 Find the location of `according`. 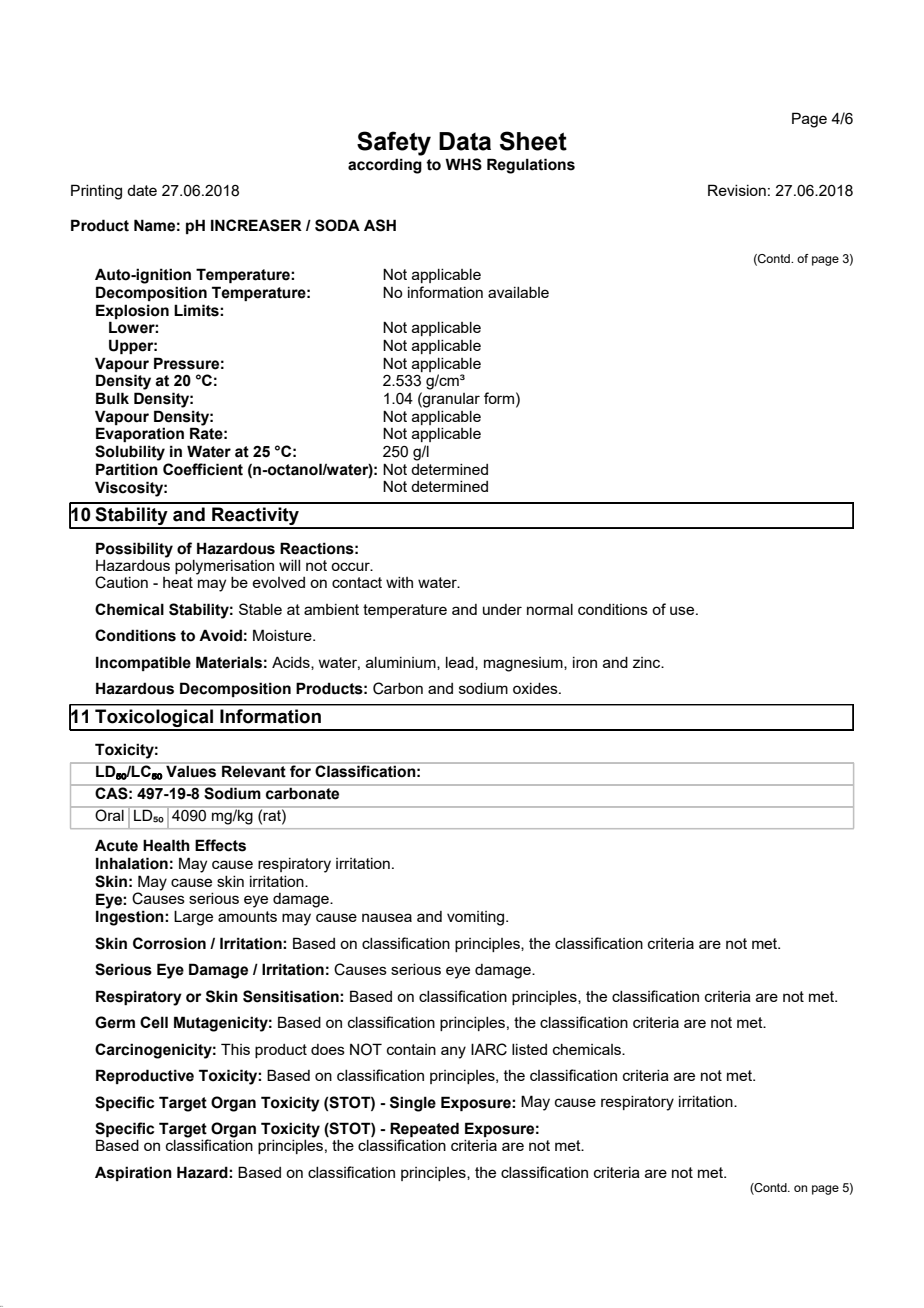

according is located at coordinates (385, 166).
